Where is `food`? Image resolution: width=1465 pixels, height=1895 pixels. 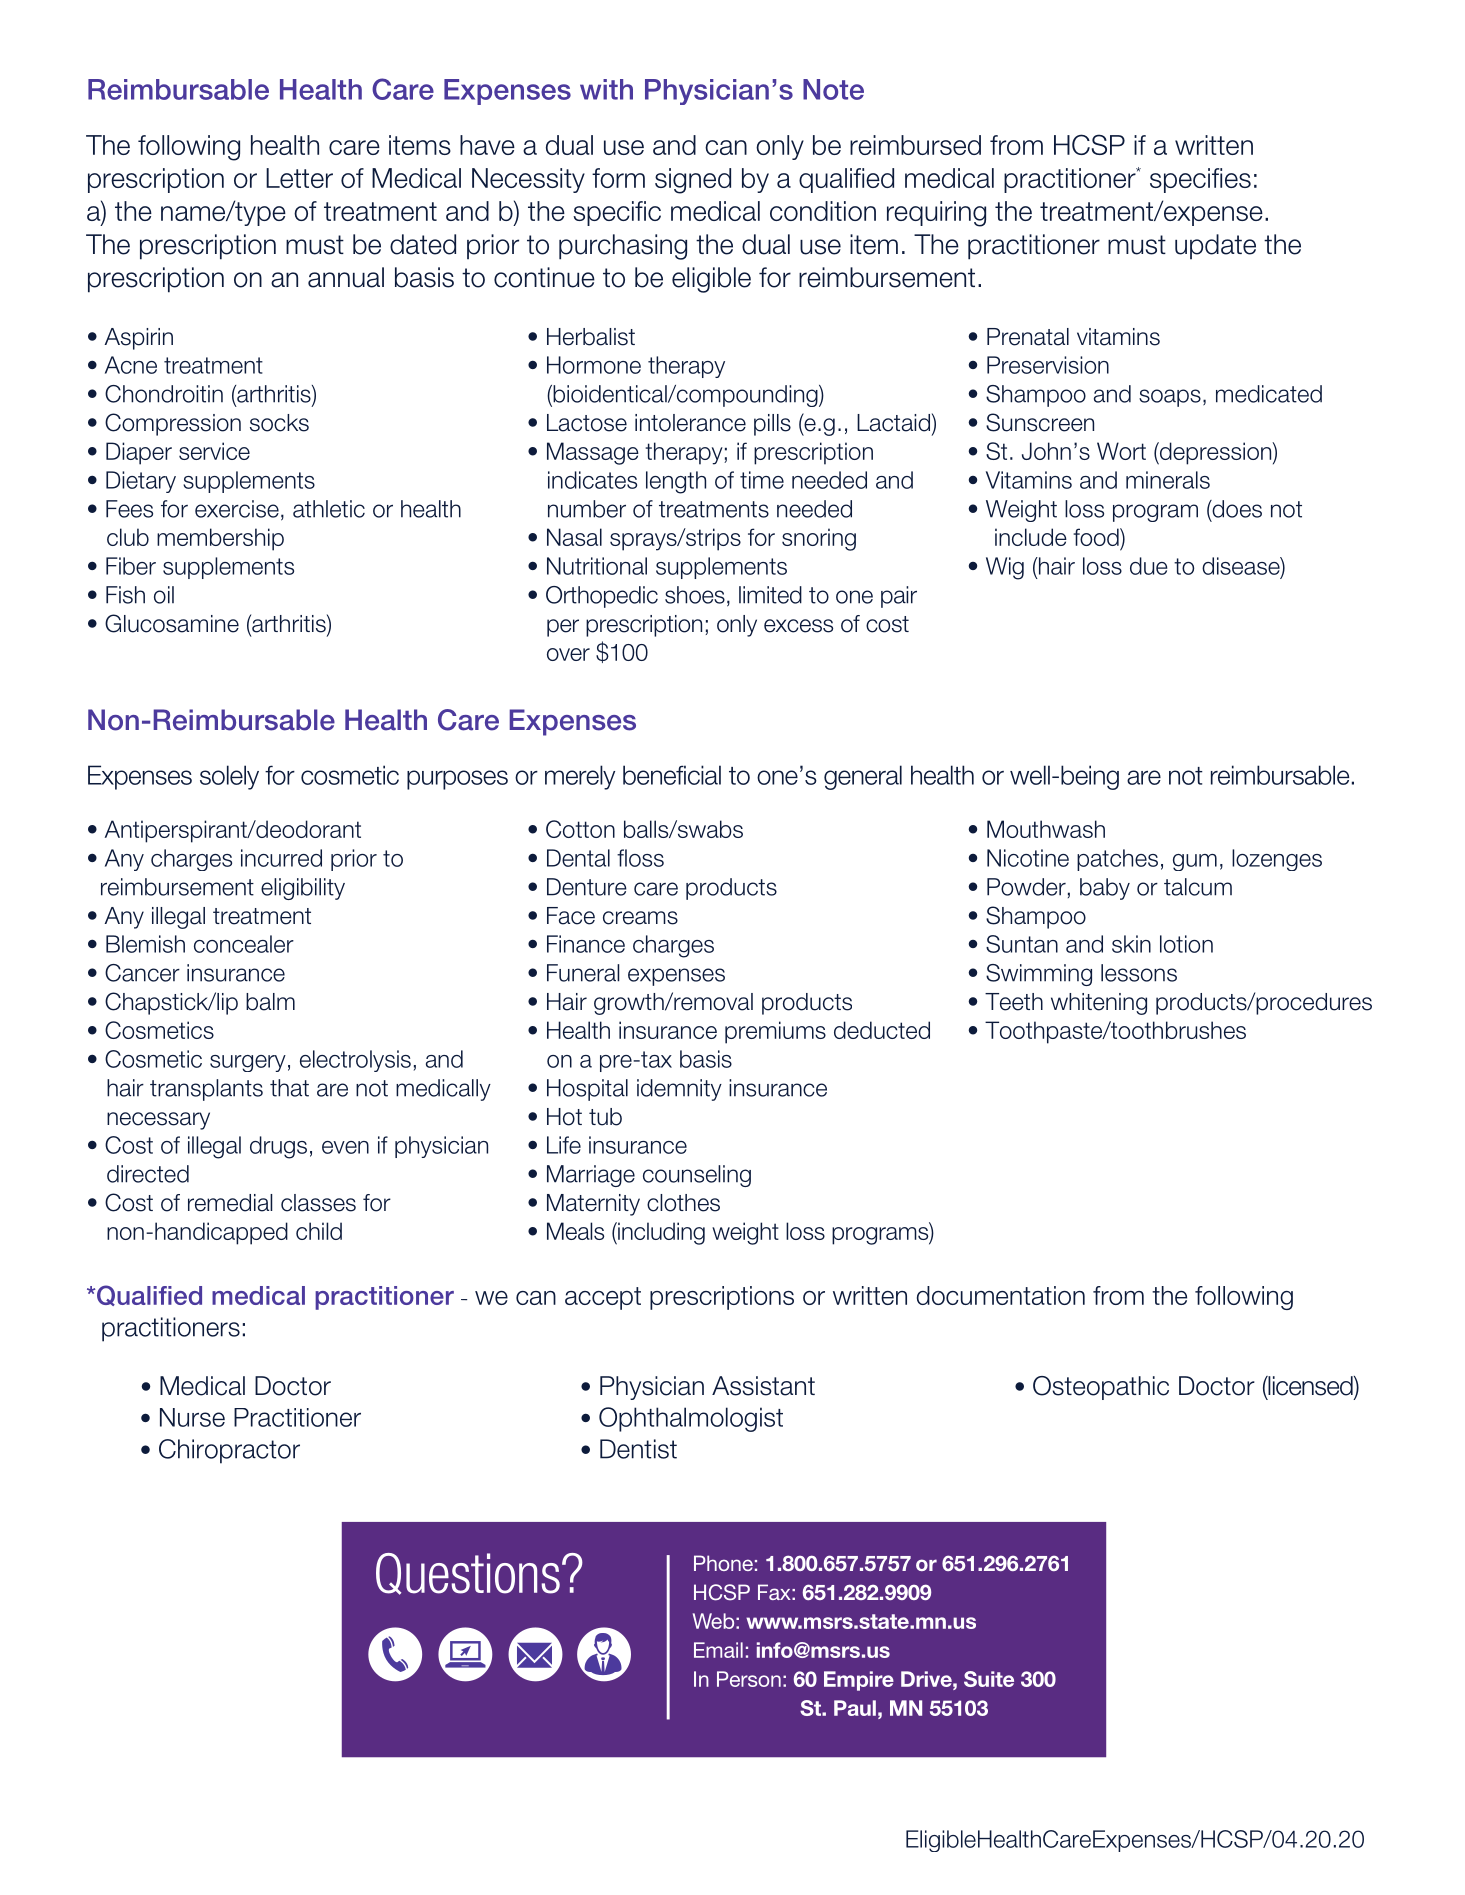 food is located at coordinates (1097, 537).
